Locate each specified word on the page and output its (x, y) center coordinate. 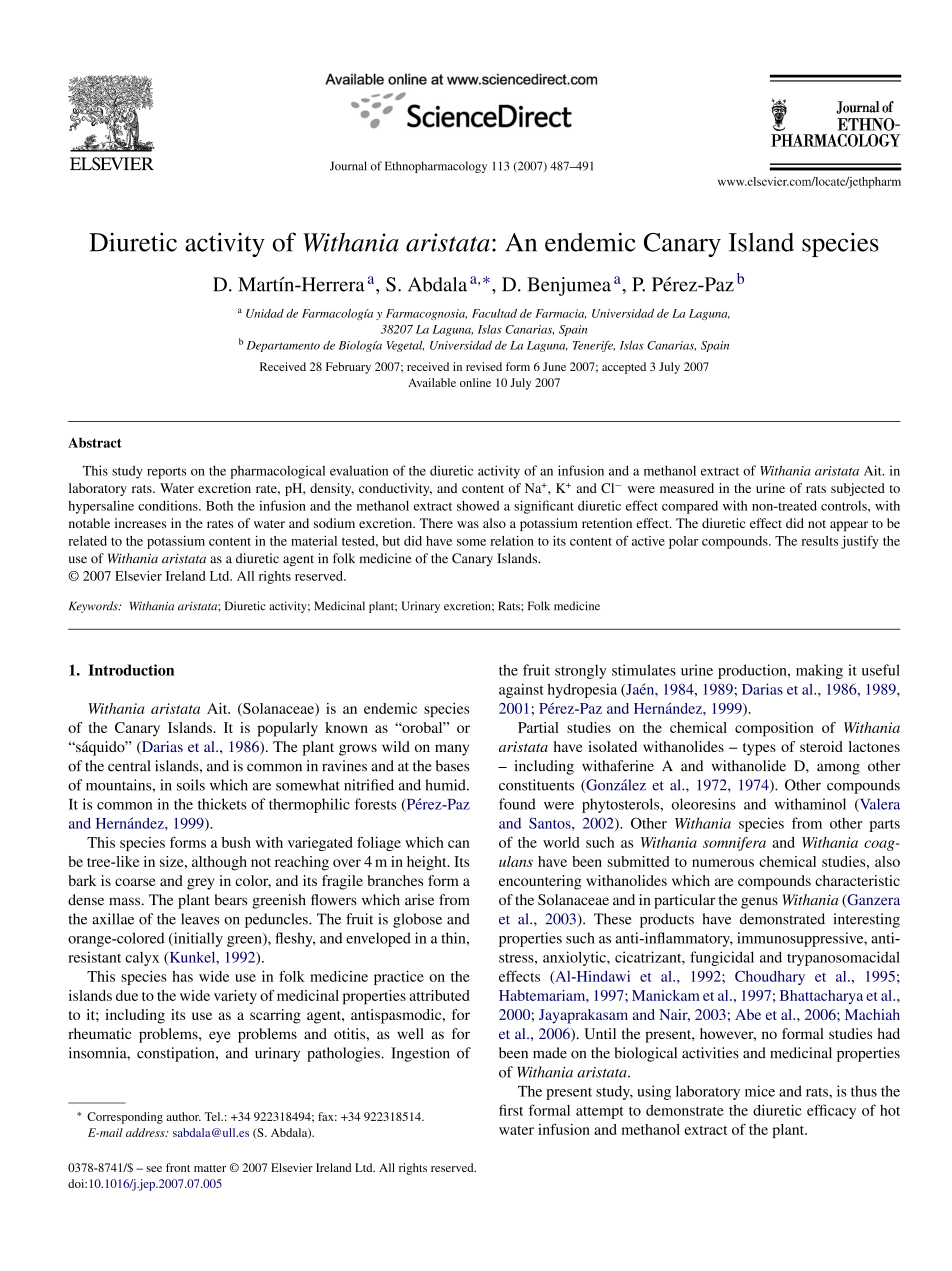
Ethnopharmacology (436, 167)
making (819, 671)
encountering (540, 882)
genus (759, 903)
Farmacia (560, 314)
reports (166, 473)
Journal (348, 166)
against (521, 690)
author (184, 1116)
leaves (200, 919)
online (475, 382)
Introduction (131, 670)
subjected (858, 489)
